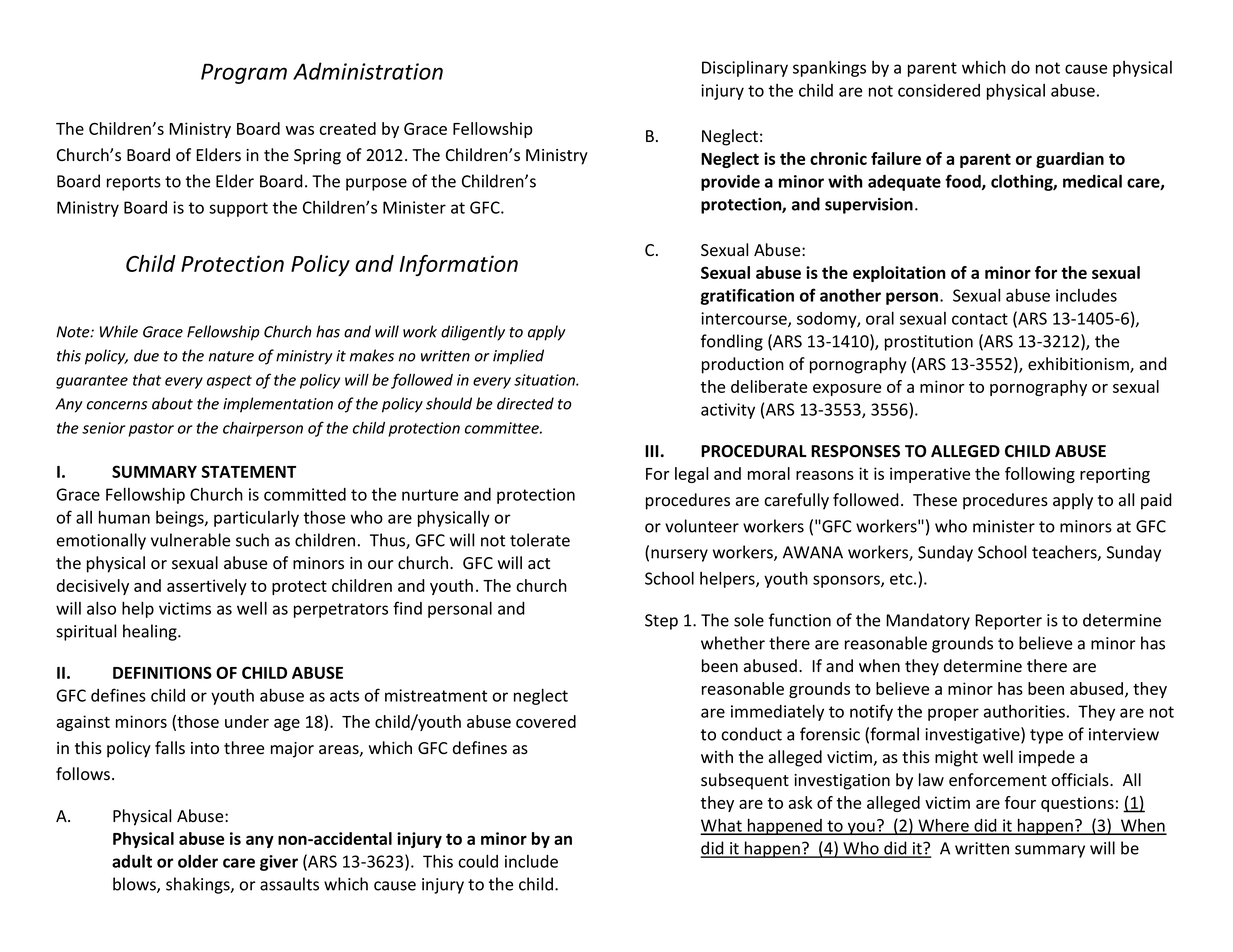 This screenshot has width=1233, height=952. What do you see at coordinates (745, 69) in the screenshot?
I see `Disciplinary` at bounding box center [745, 69].
